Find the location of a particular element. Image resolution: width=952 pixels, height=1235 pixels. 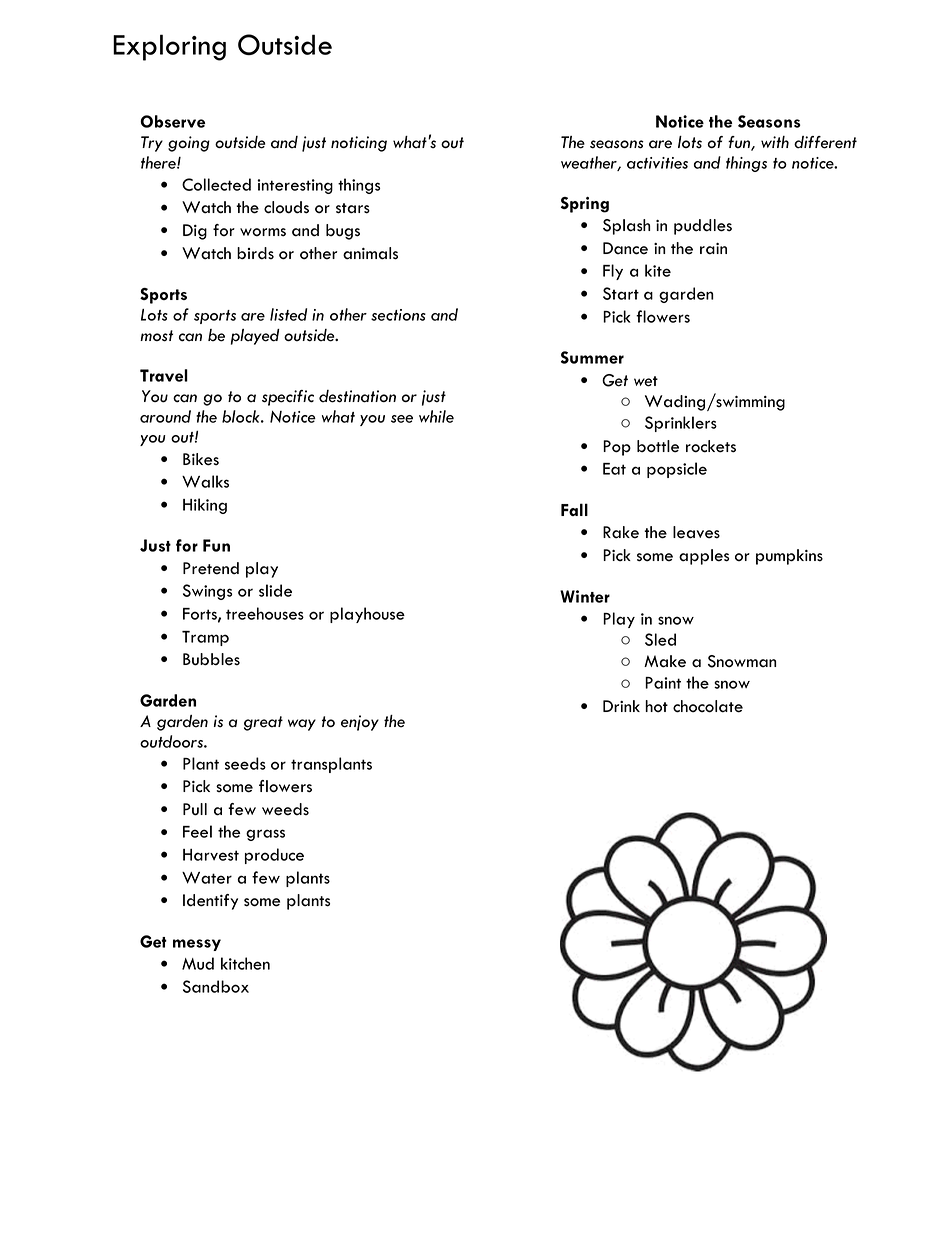

specific is located at coordinates (288, 398).
